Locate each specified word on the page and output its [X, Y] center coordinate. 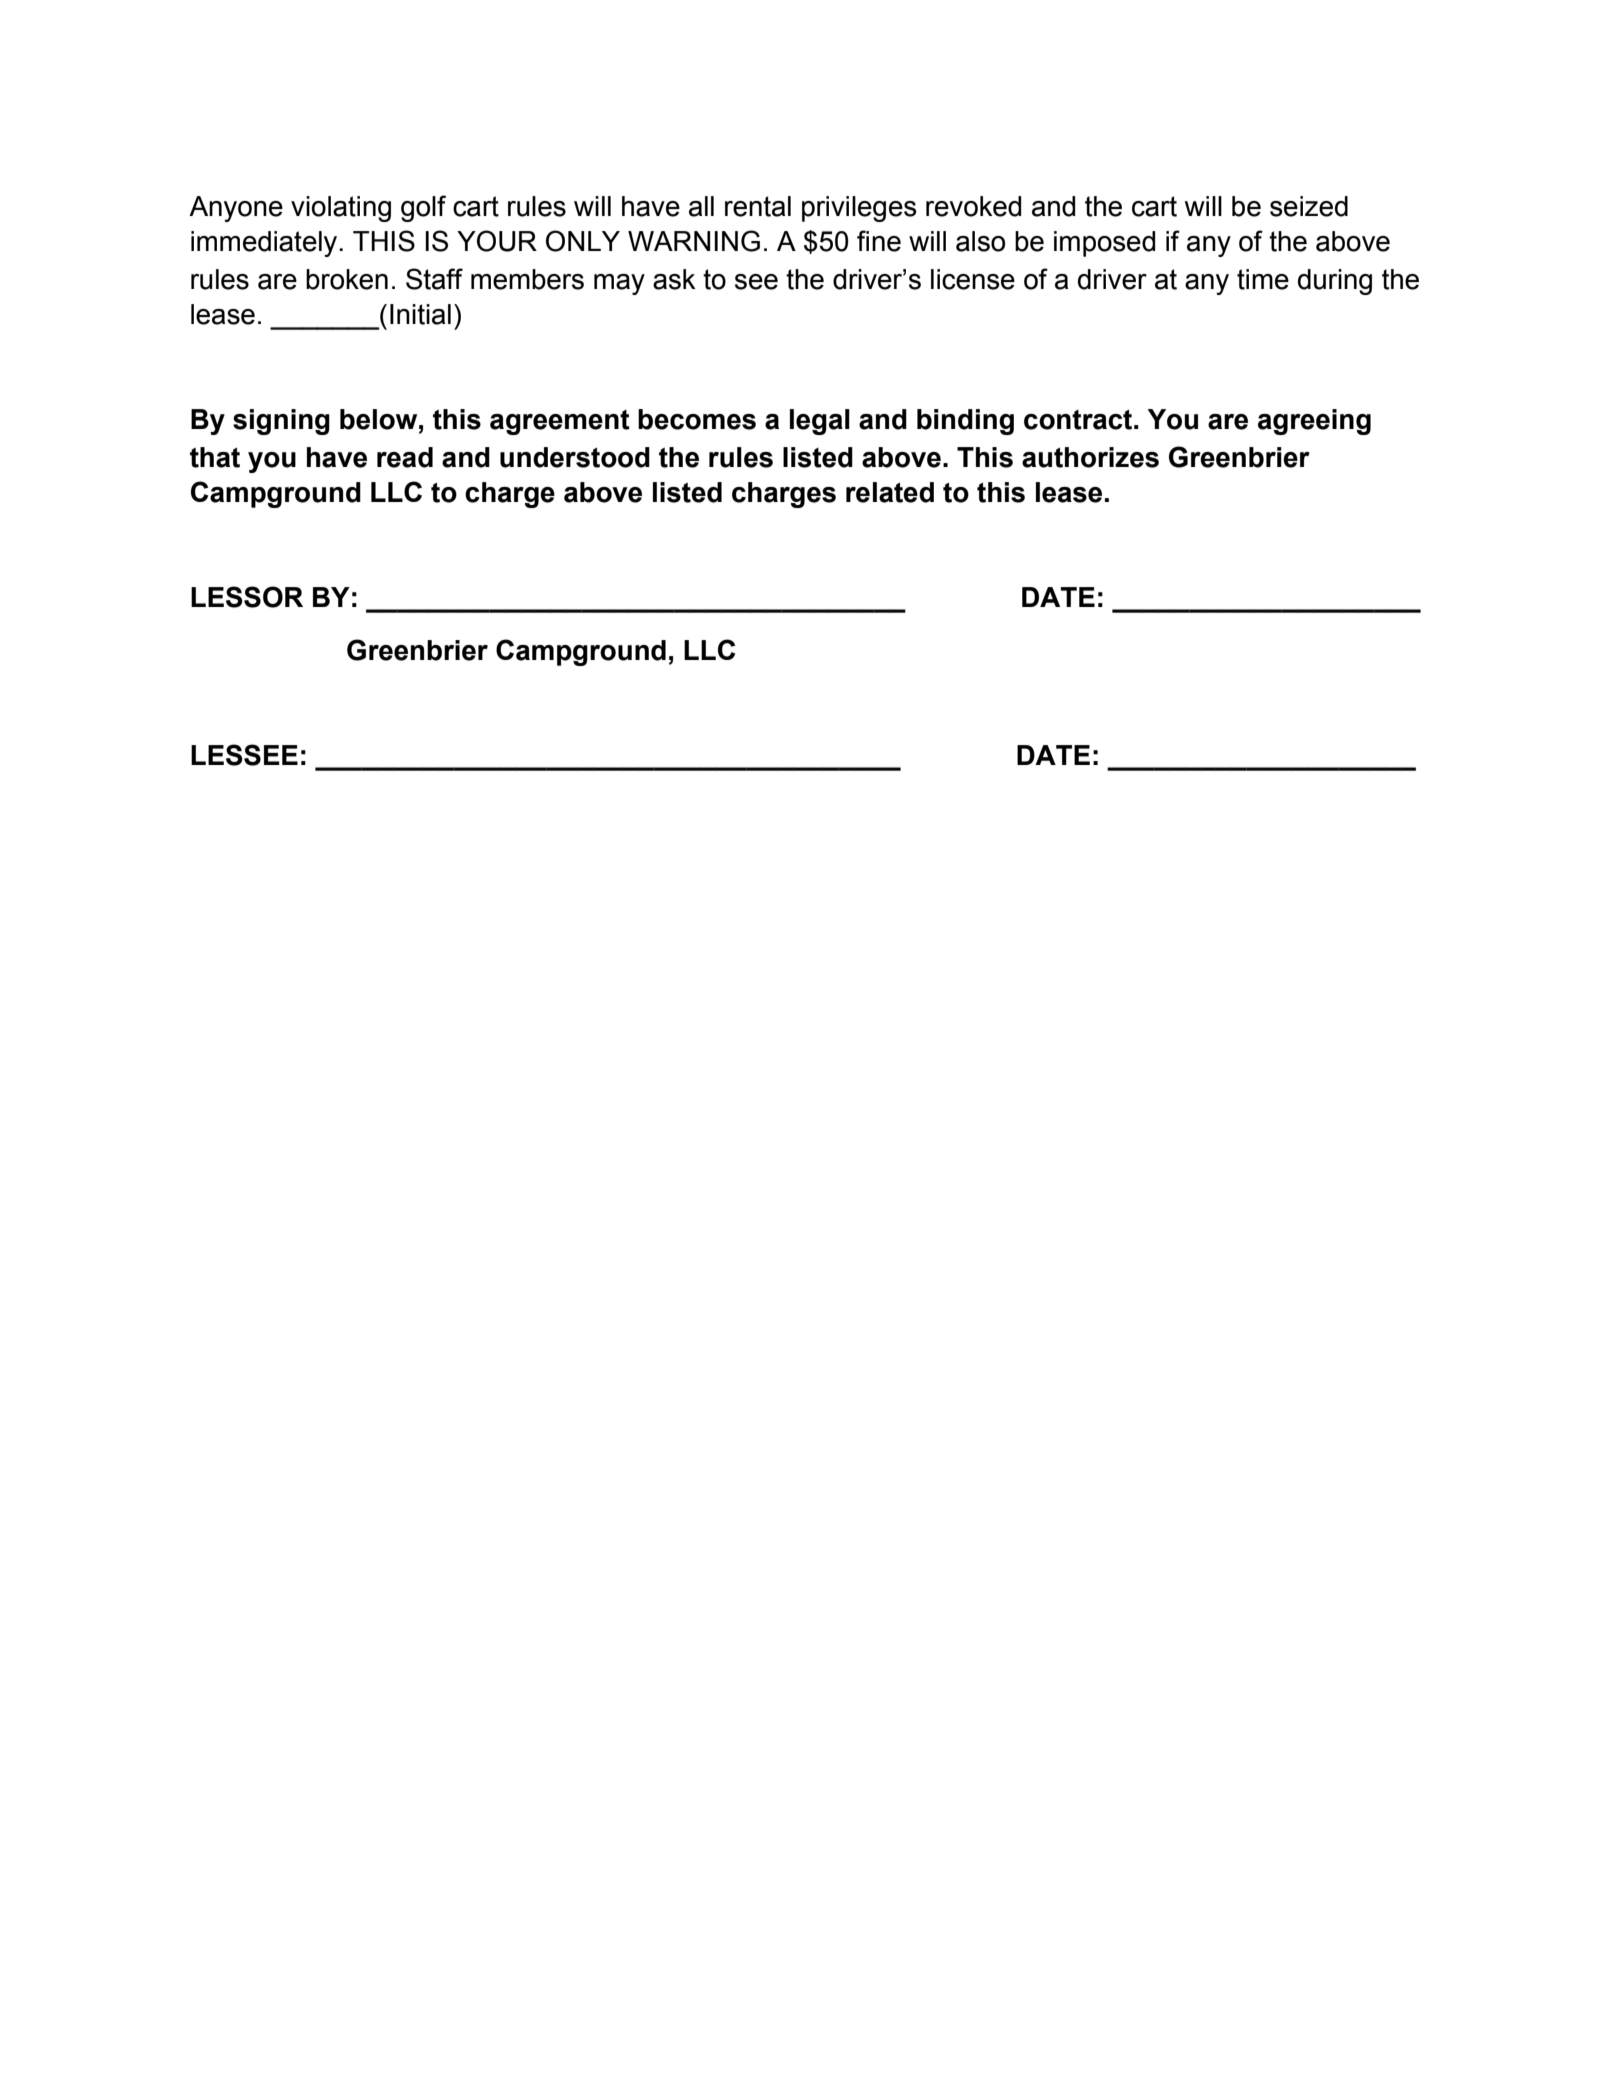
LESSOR [247, 597]
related [890, 492]
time [1263, 279]
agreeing [1314, 422]
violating [341, 209]
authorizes [1090, 457]
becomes [697, 419]
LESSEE [244, 755]
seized [1309, 206]
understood [575, 457]
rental [758, 206]
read [405, 457]
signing [281, 422]
